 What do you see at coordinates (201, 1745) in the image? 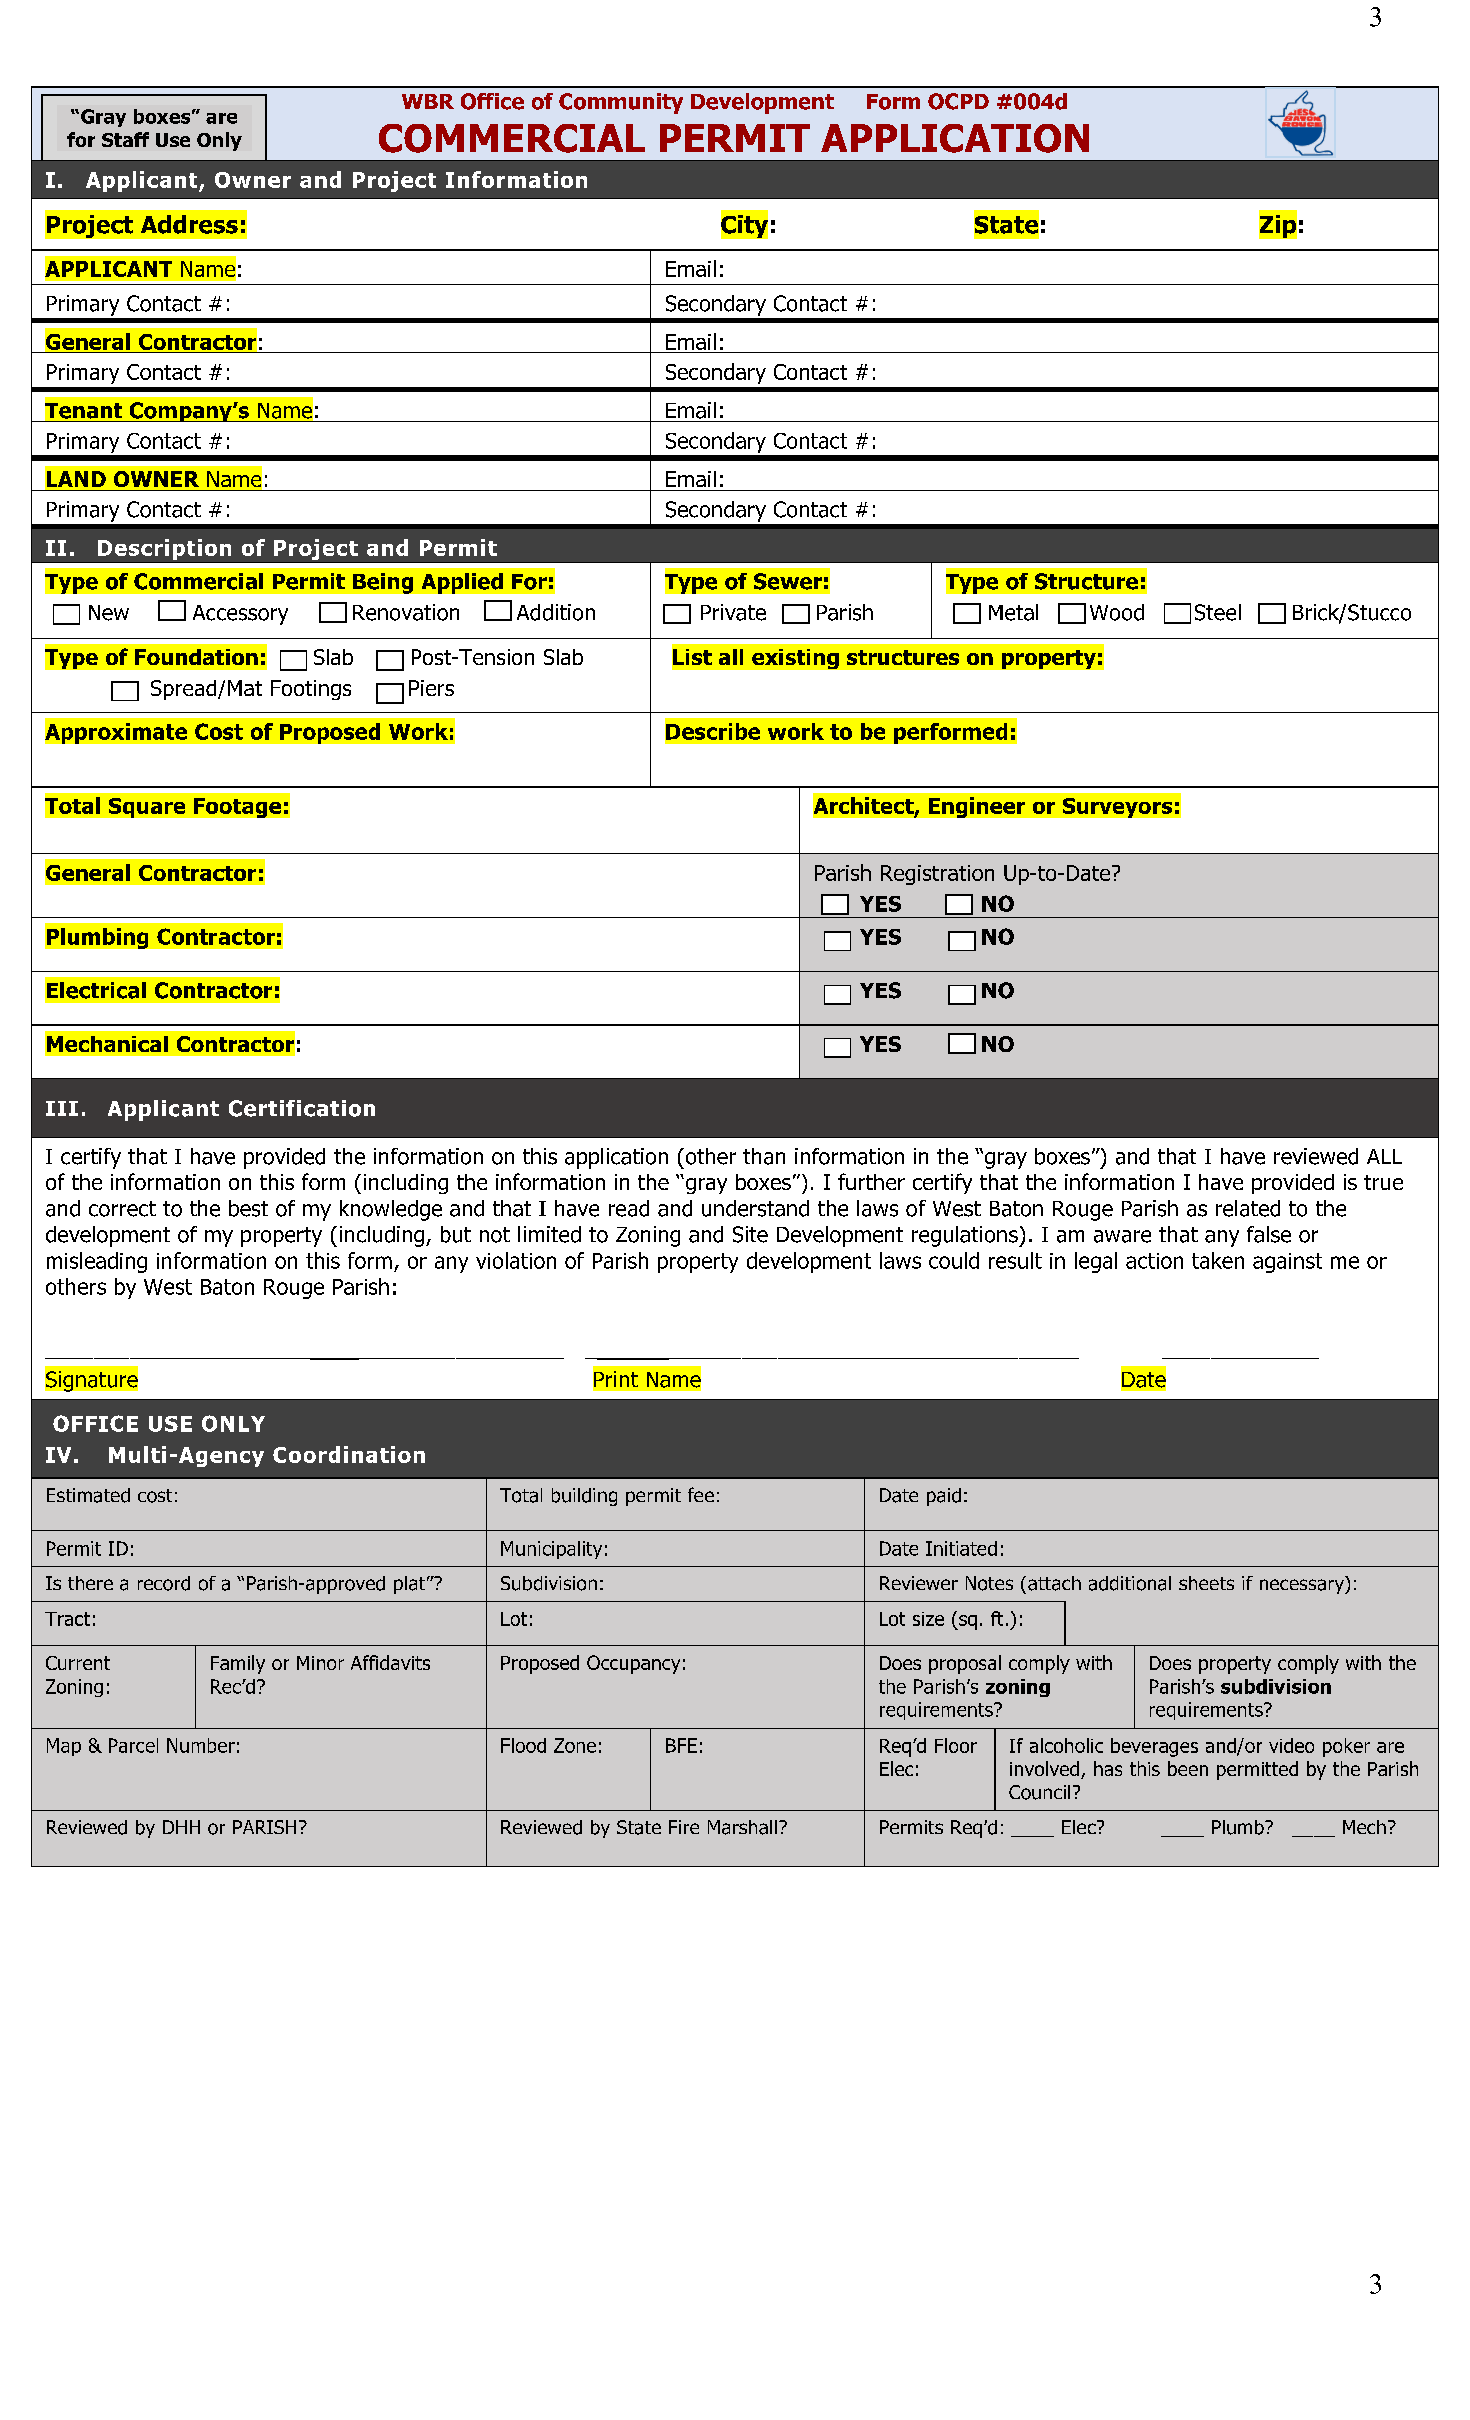
I see `Number` at bounding box center [201, 1745].
